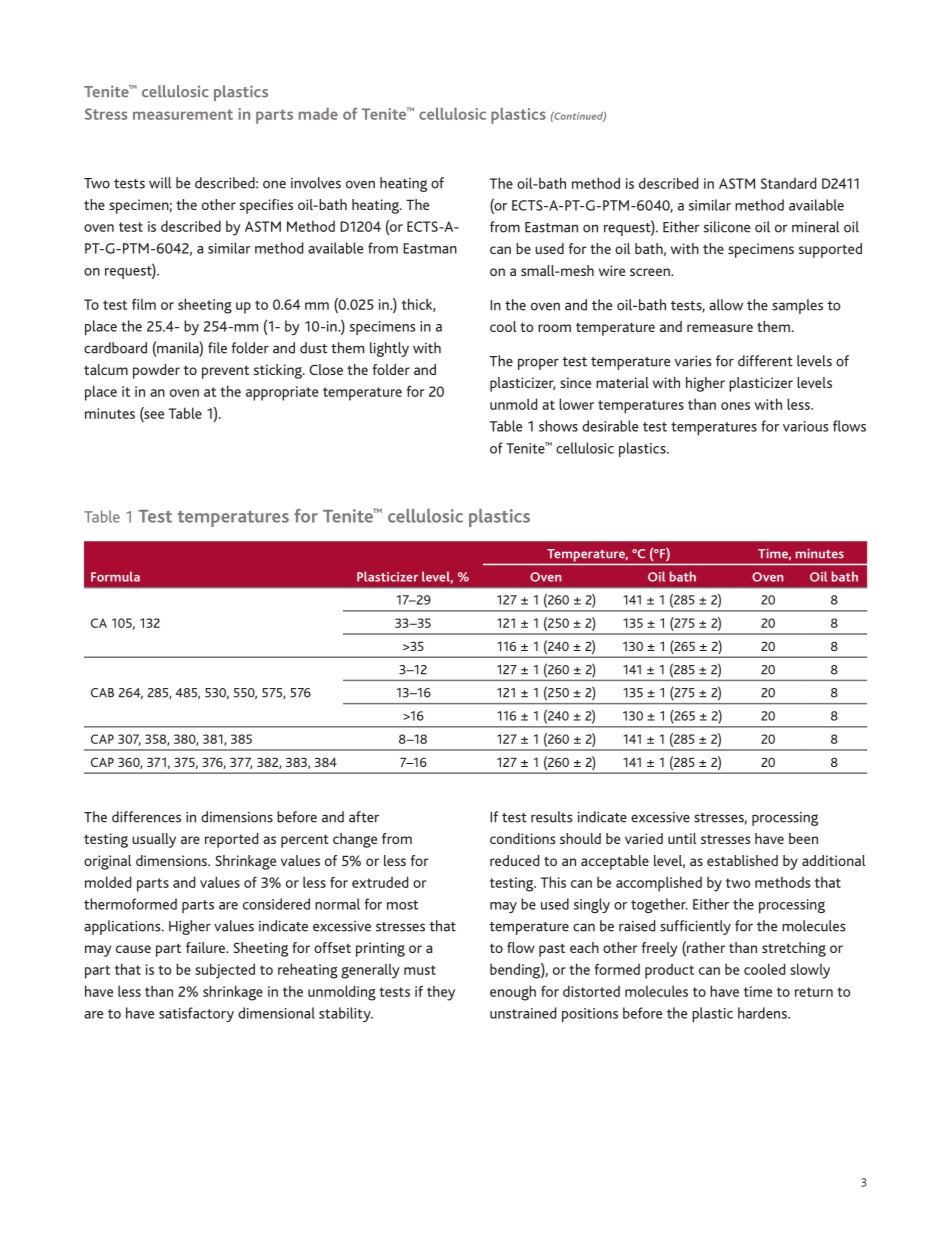 This document has width=952, height=1233. I want to click on they, so click(441, 993).
